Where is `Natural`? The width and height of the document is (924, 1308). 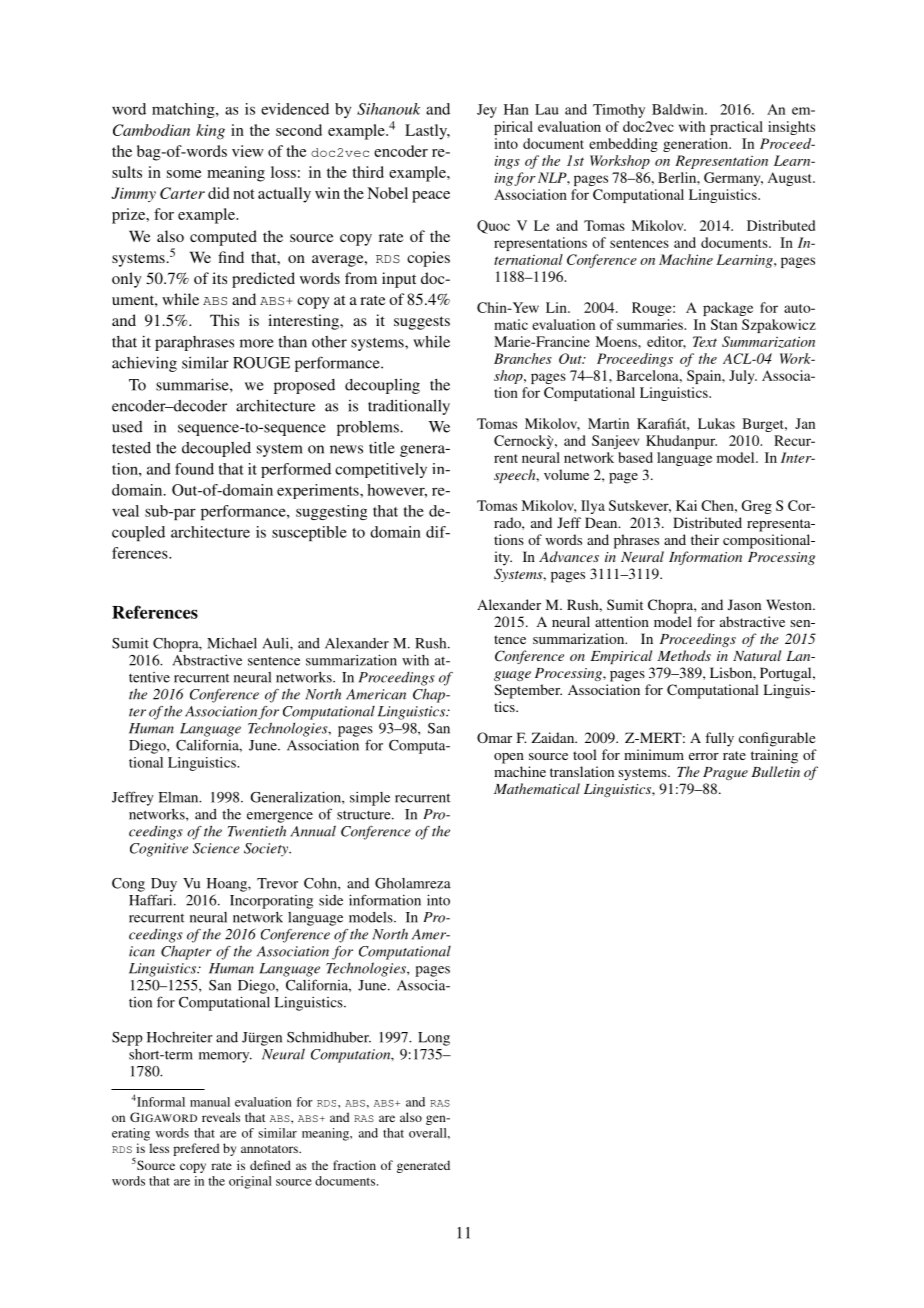 Natural is located at coordinates (757, 655).
